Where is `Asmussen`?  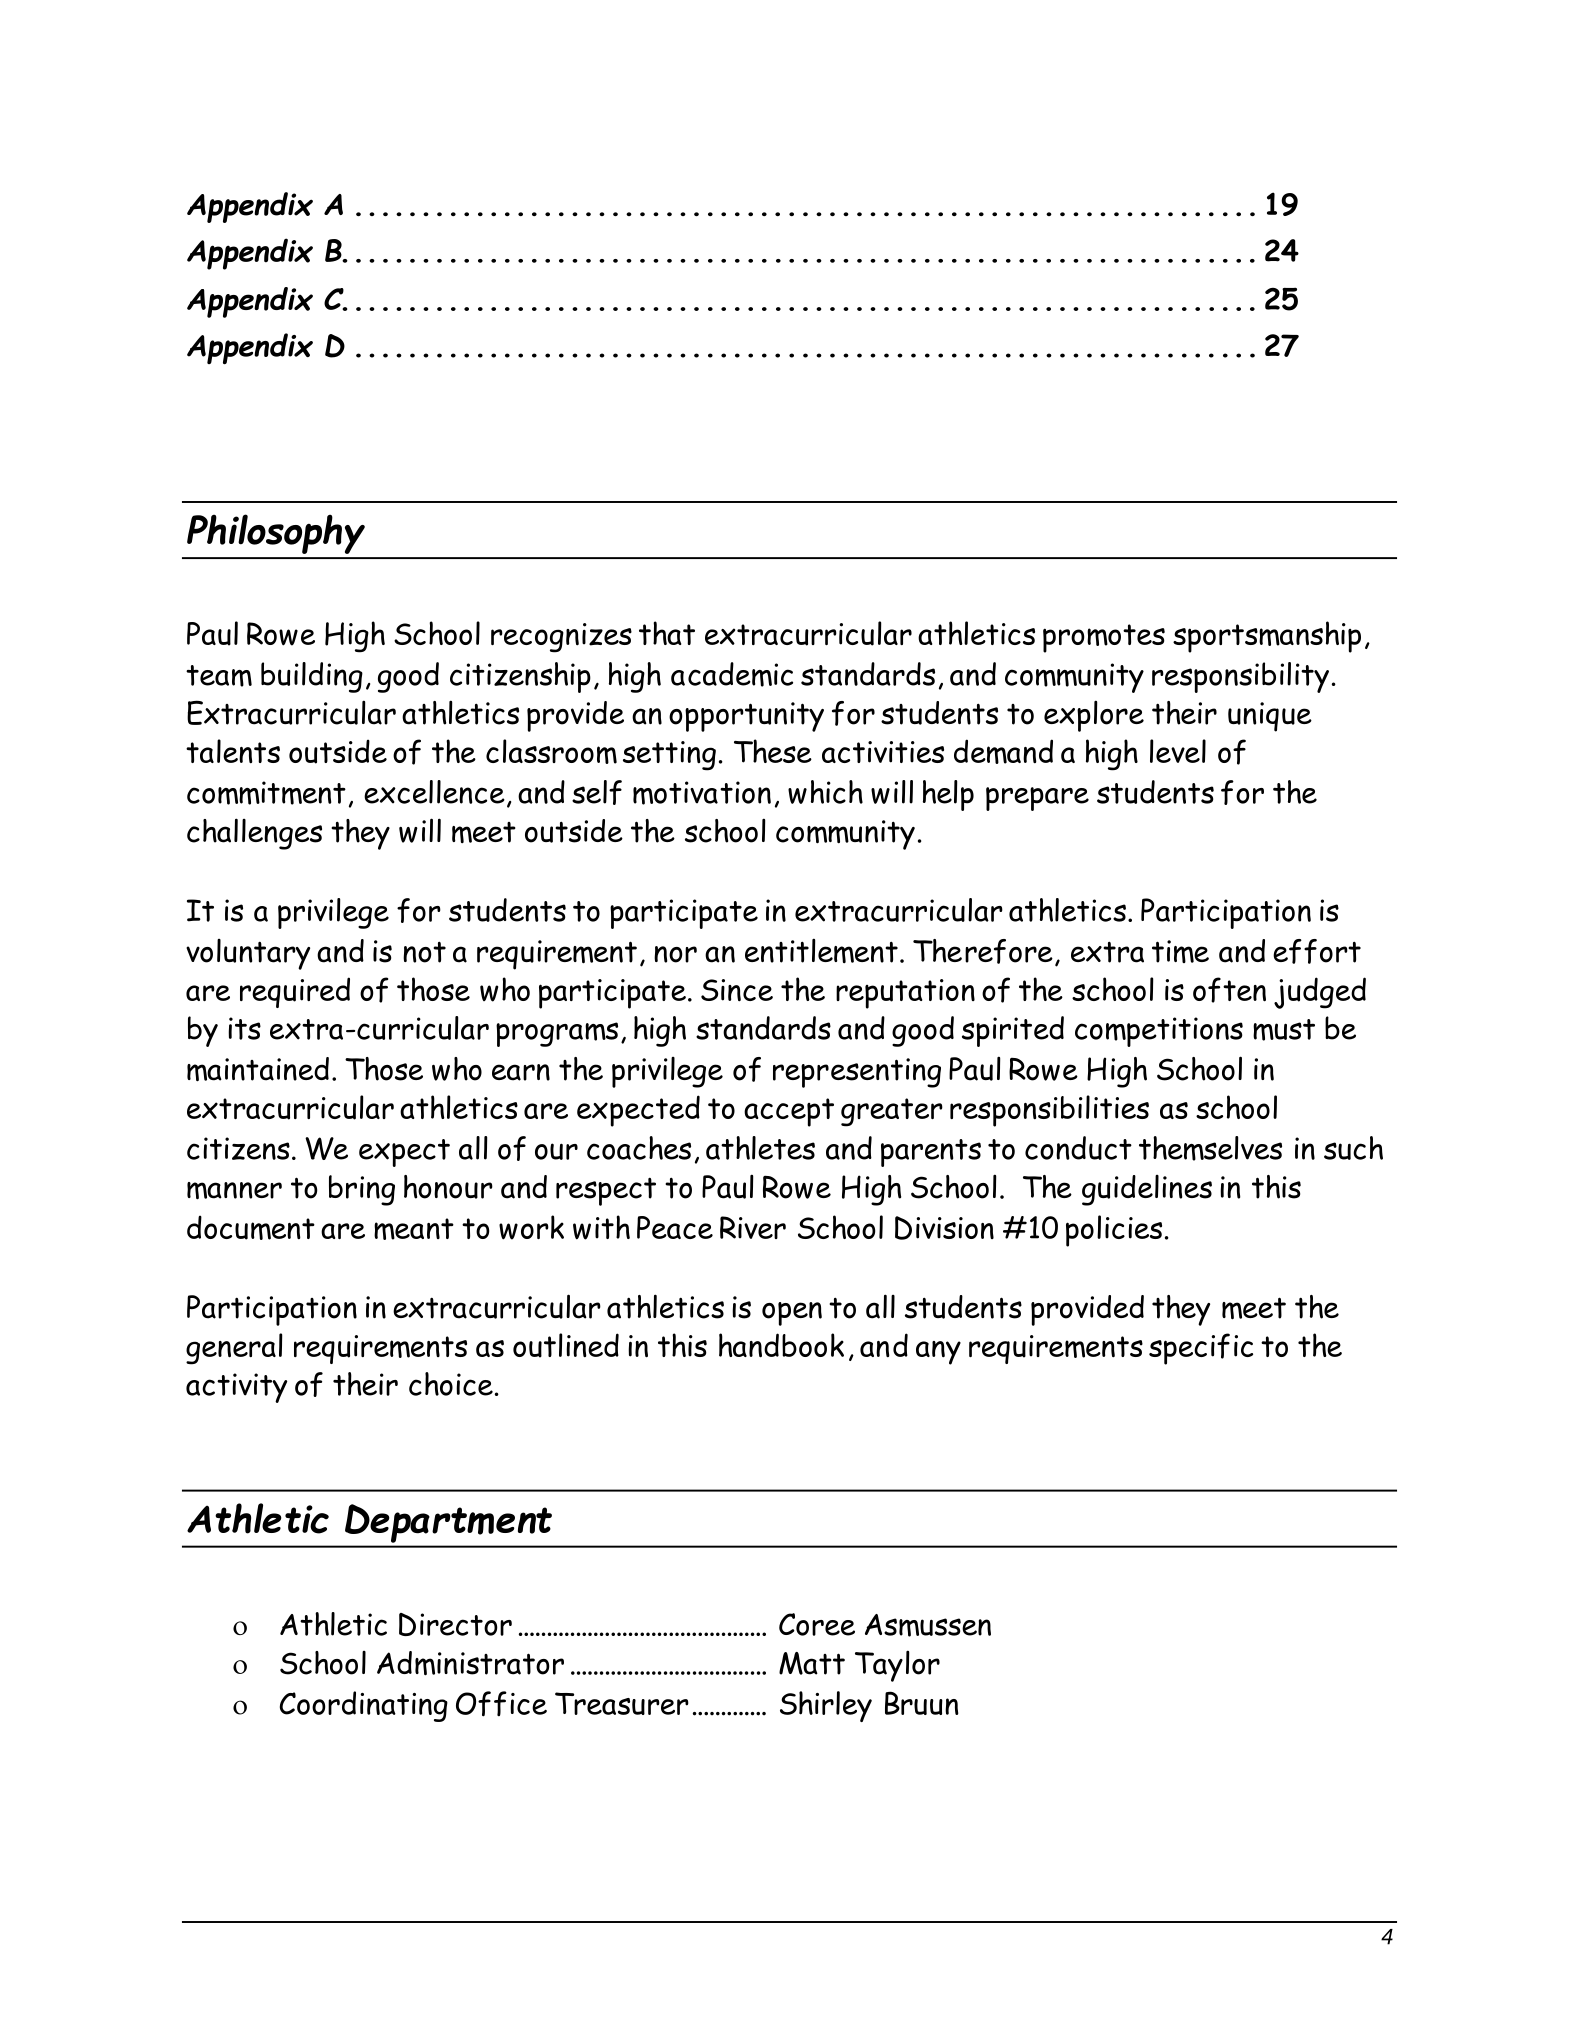 Asmussen is located at coordinates (928, 1625).
